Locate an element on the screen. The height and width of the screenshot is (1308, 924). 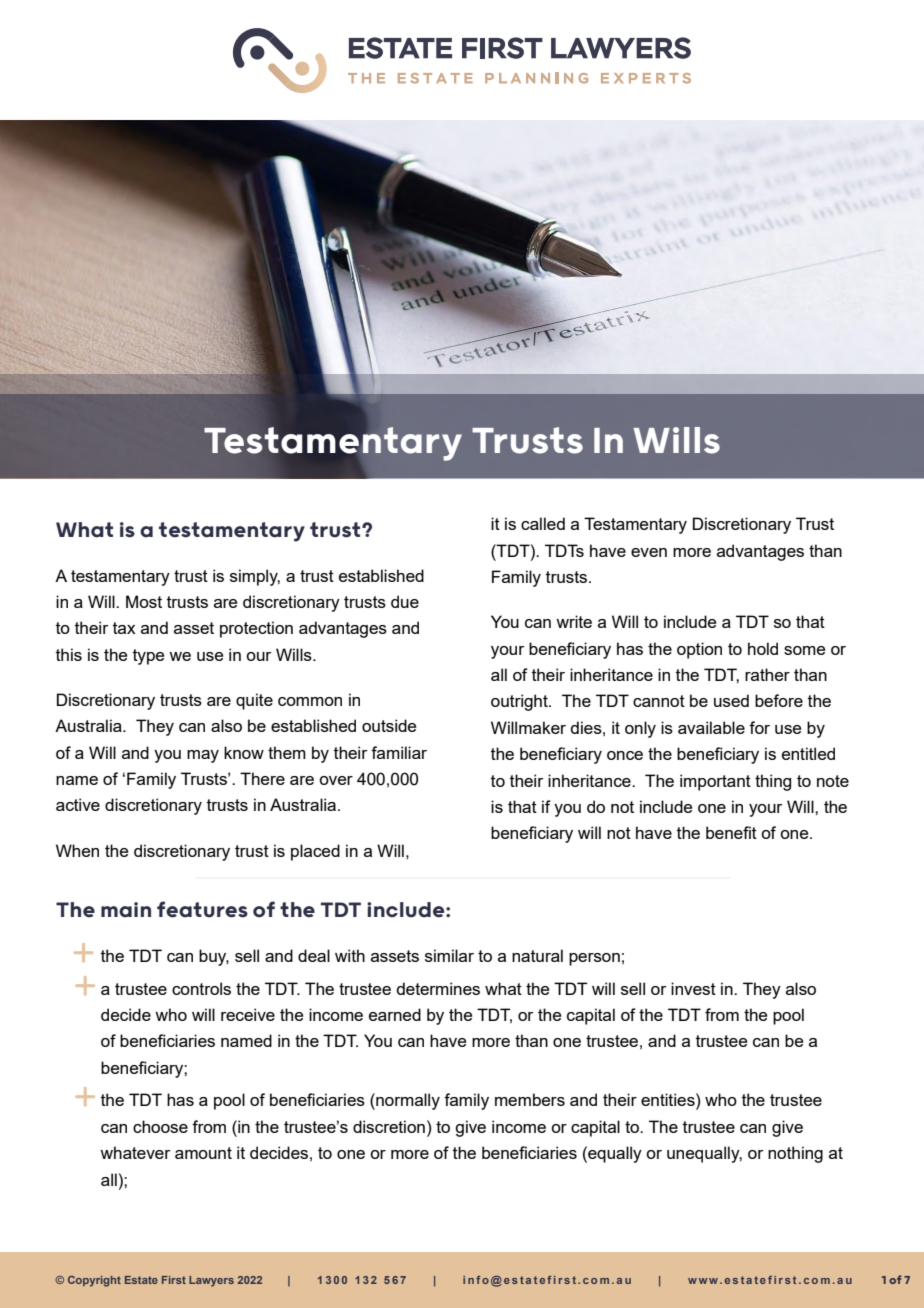
Lawyers is located at coordinates (211, 1281).
